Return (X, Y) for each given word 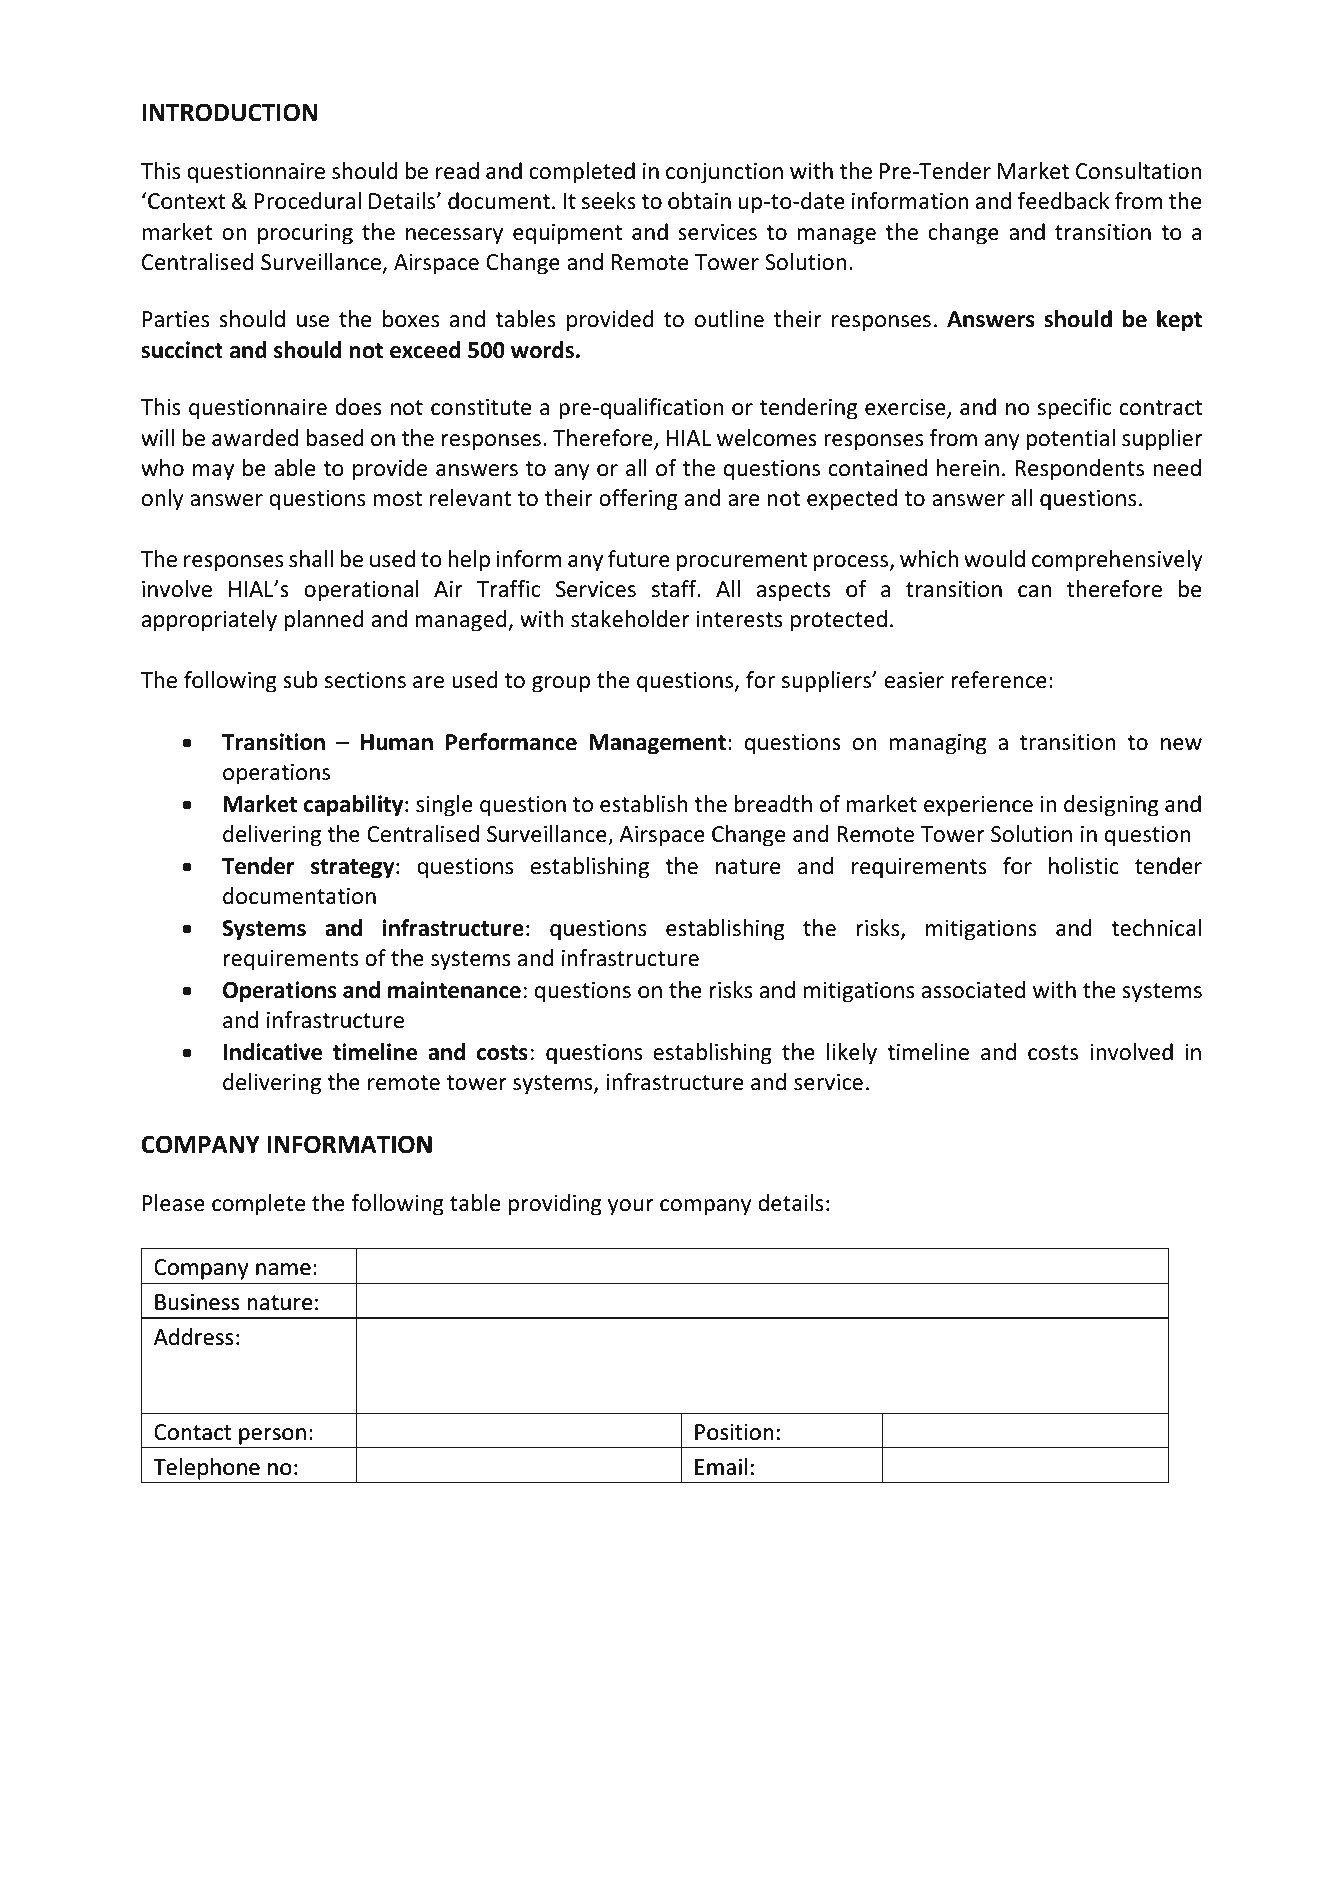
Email (721, 1466)
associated (973, 990)
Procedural (308, 201)
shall (311, 559)
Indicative (272, 1052)
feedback (1064, 201)
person (272, 1436)
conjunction (724, 173)
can (1034, 591)
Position (734, 1432)
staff (675, 589)
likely (852, 1054)
